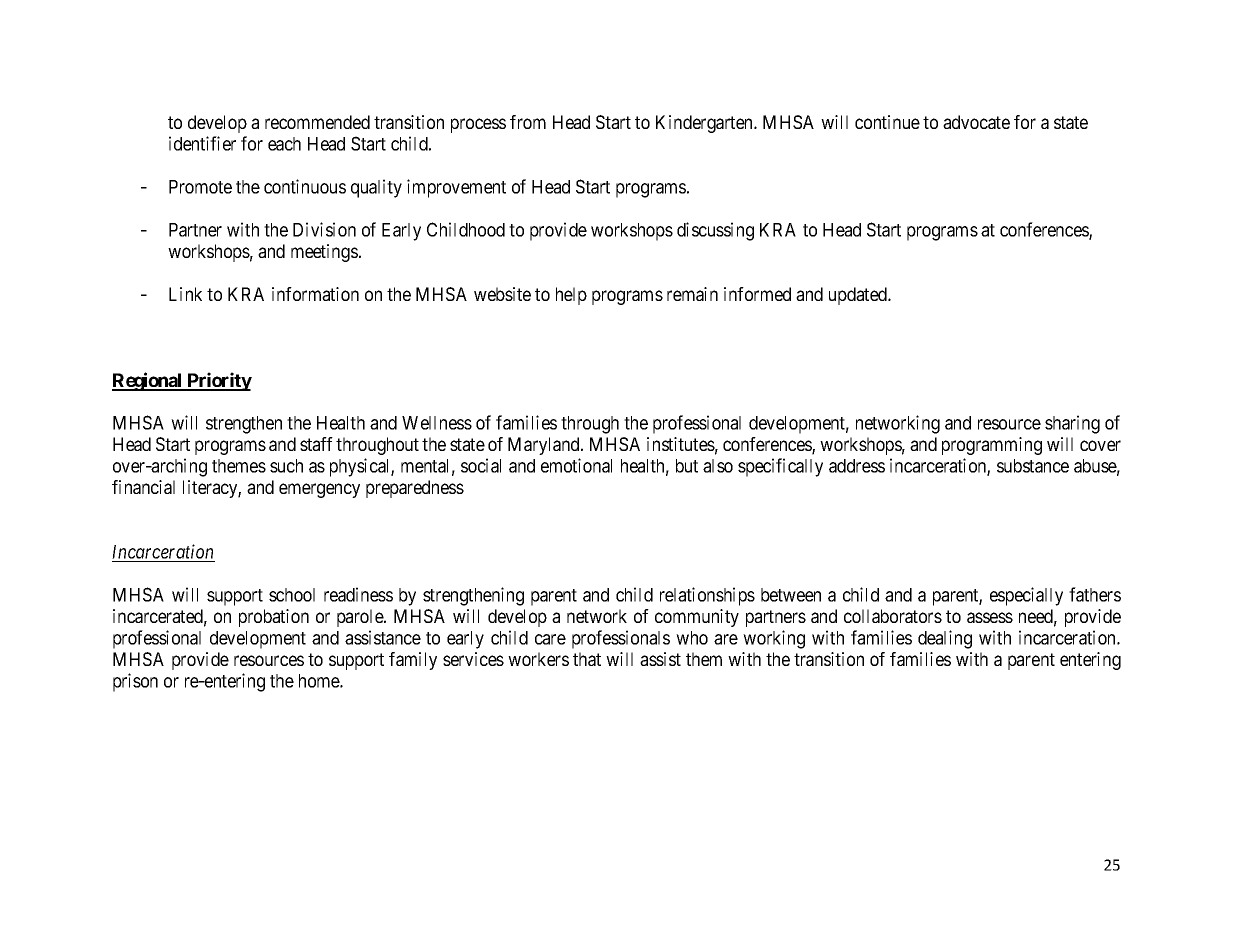 The width and height of the screenshot is (1233, 952). What do you see at coordinates (976, 122) in the screenshot?
I see `advocate` at bounding box center [976, 122].
